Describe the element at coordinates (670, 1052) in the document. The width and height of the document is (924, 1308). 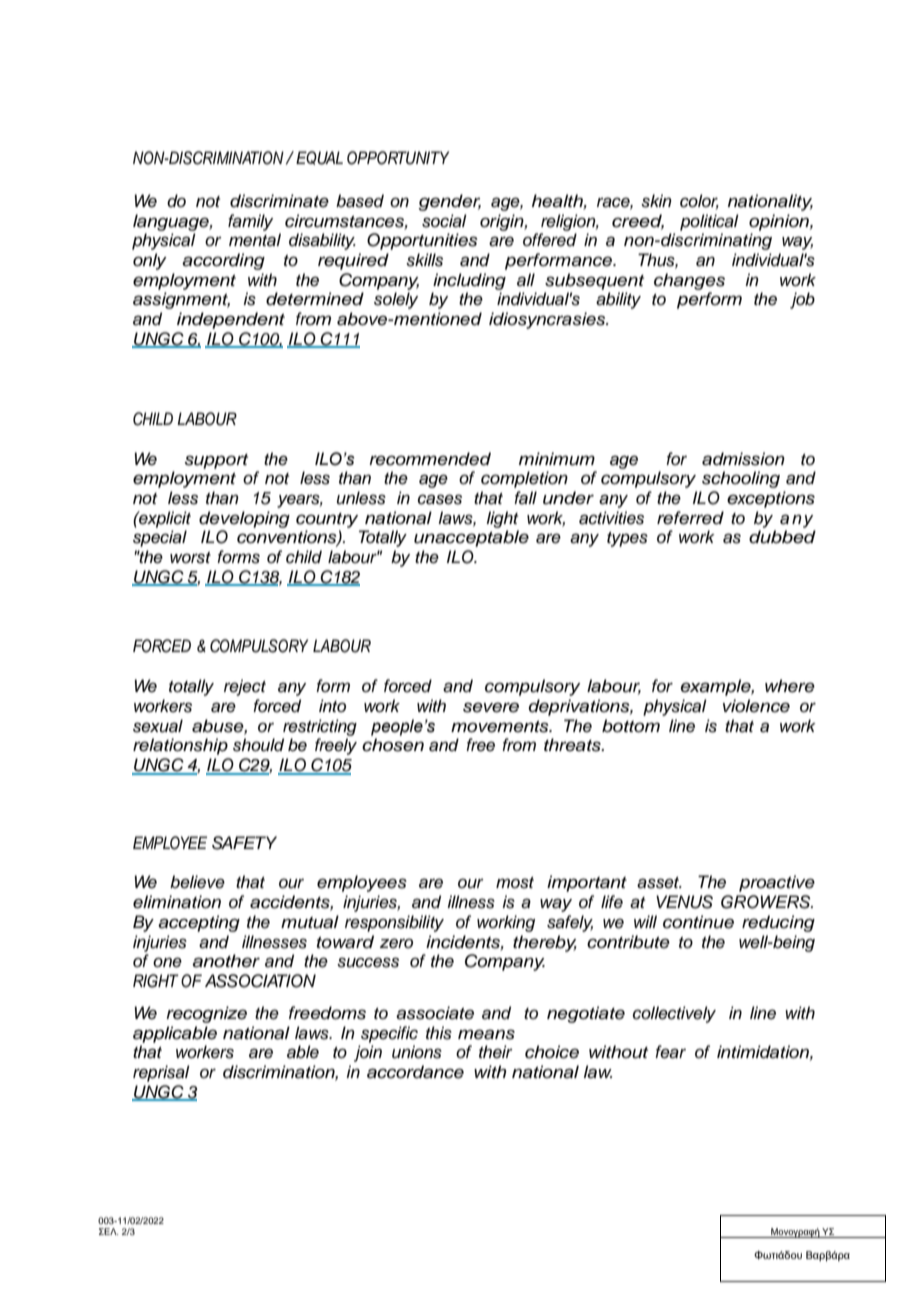
I see `fear` at that location.
